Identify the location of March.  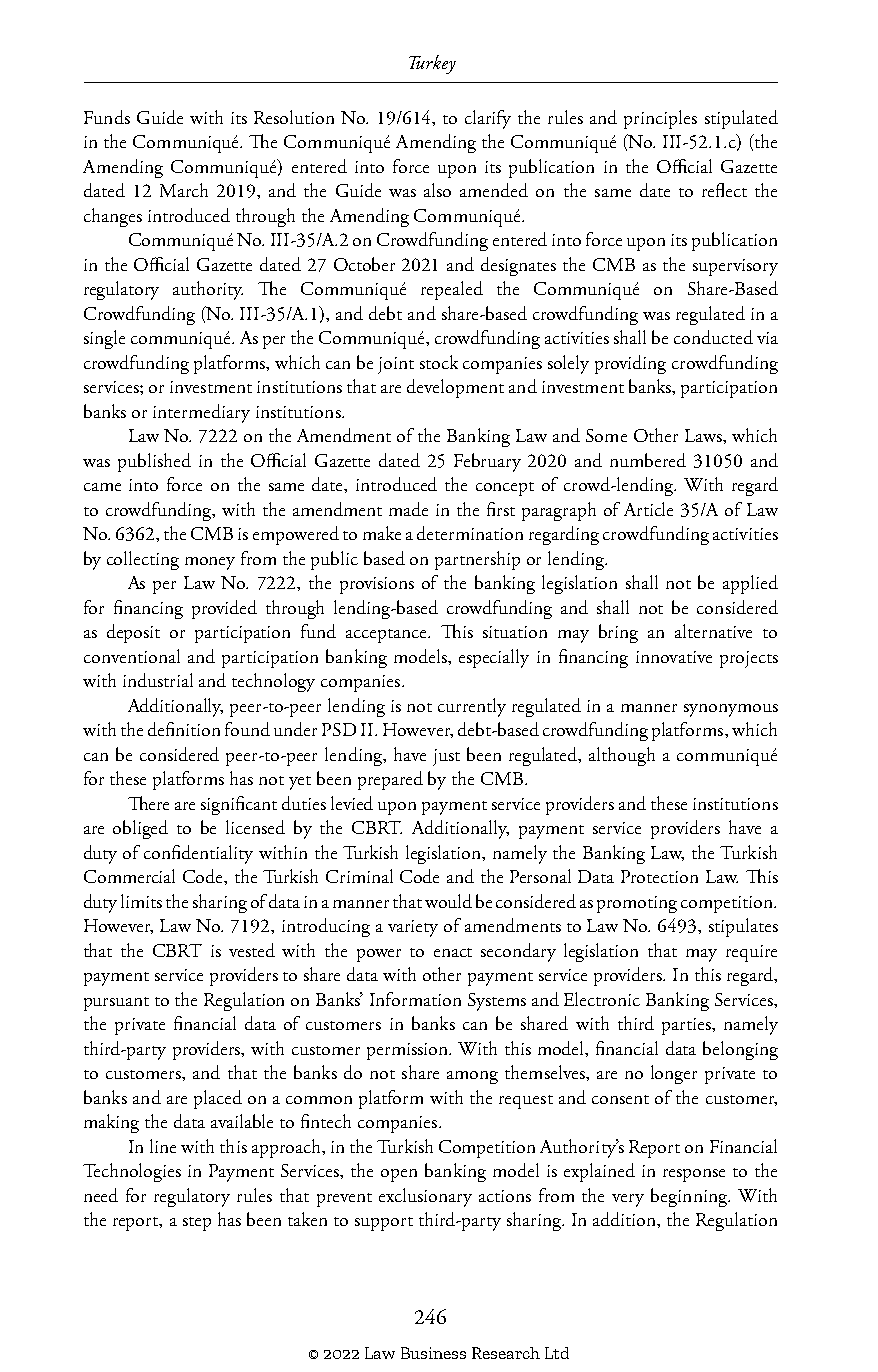
(184, 190).
